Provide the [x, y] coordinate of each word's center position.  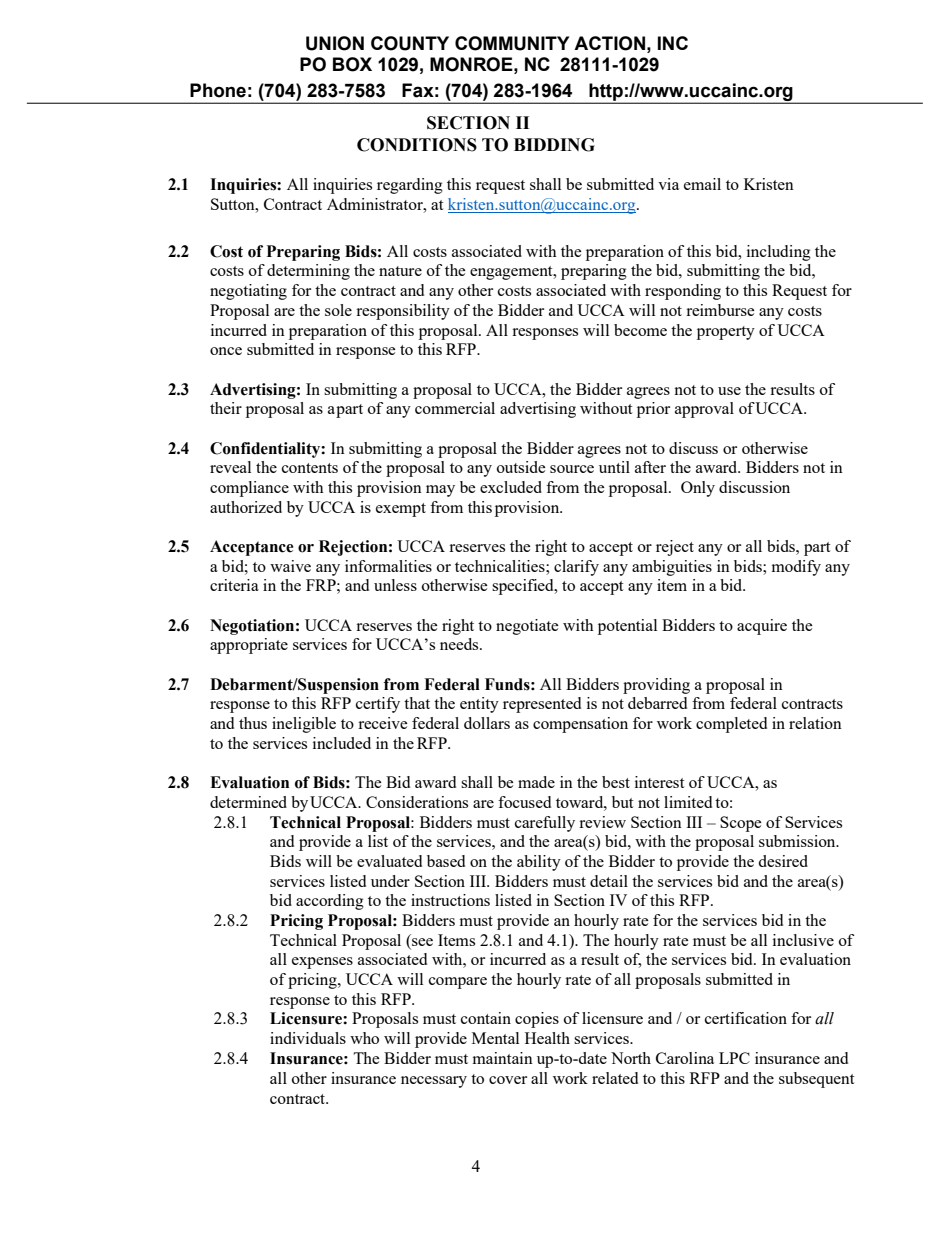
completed [731, 725]
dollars [487, 723]
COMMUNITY [512, 43]
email [702, 184]
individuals [308, 1038]
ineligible [304, 725]
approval [704, 410]
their [226, 408]
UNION [335, 43]
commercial [455, 408]
